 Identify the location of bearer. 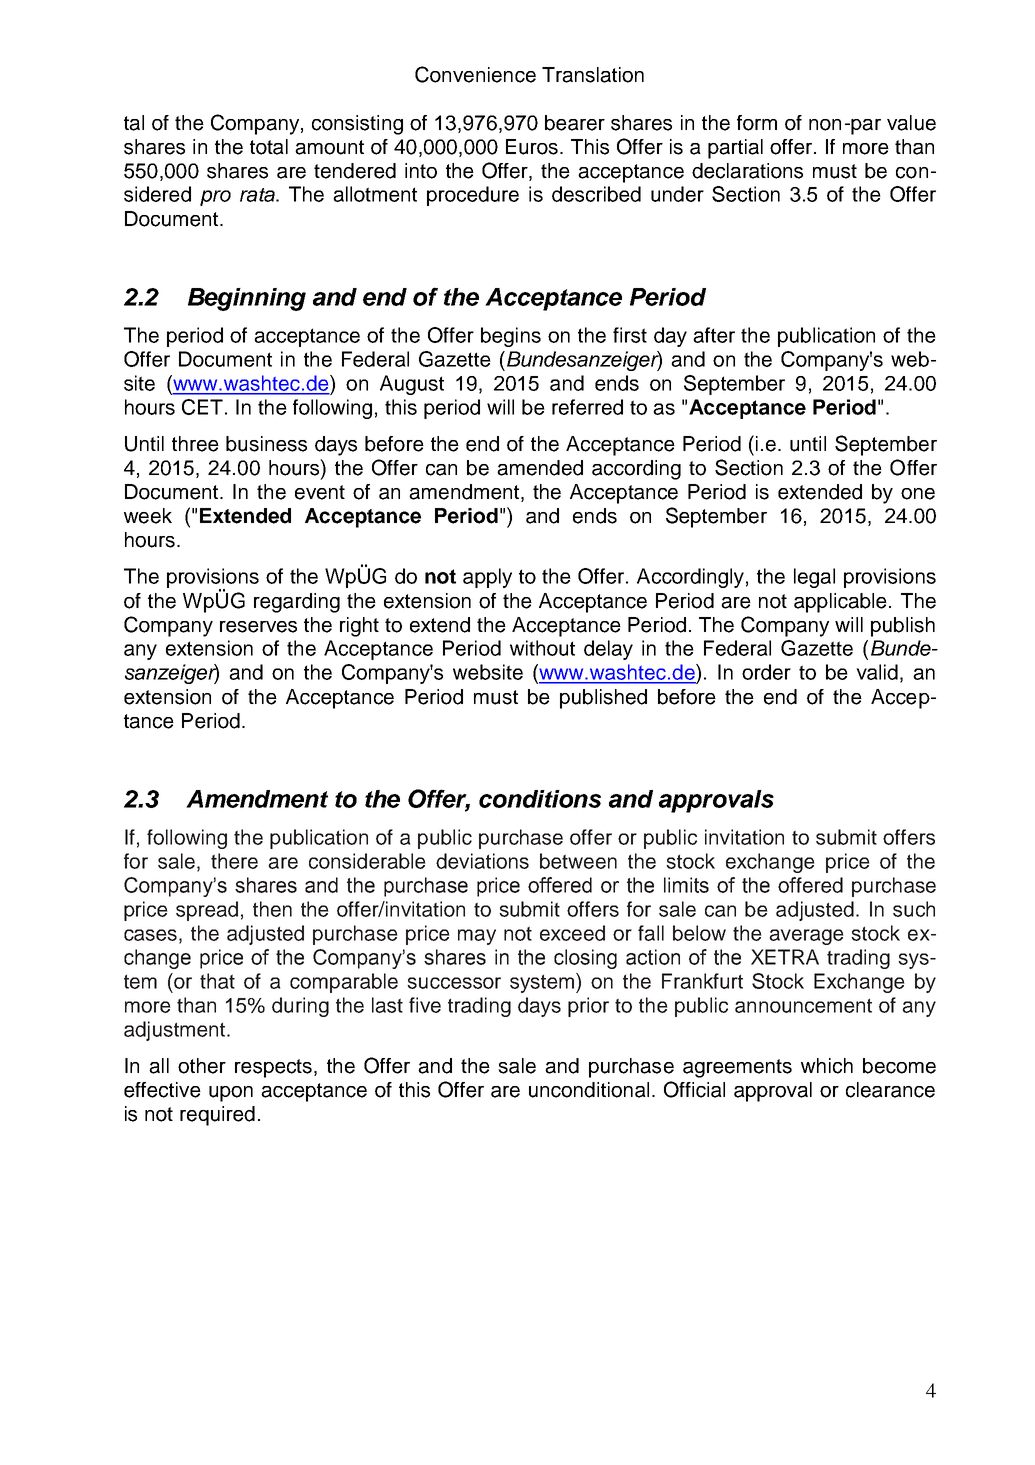
(575, 123).
